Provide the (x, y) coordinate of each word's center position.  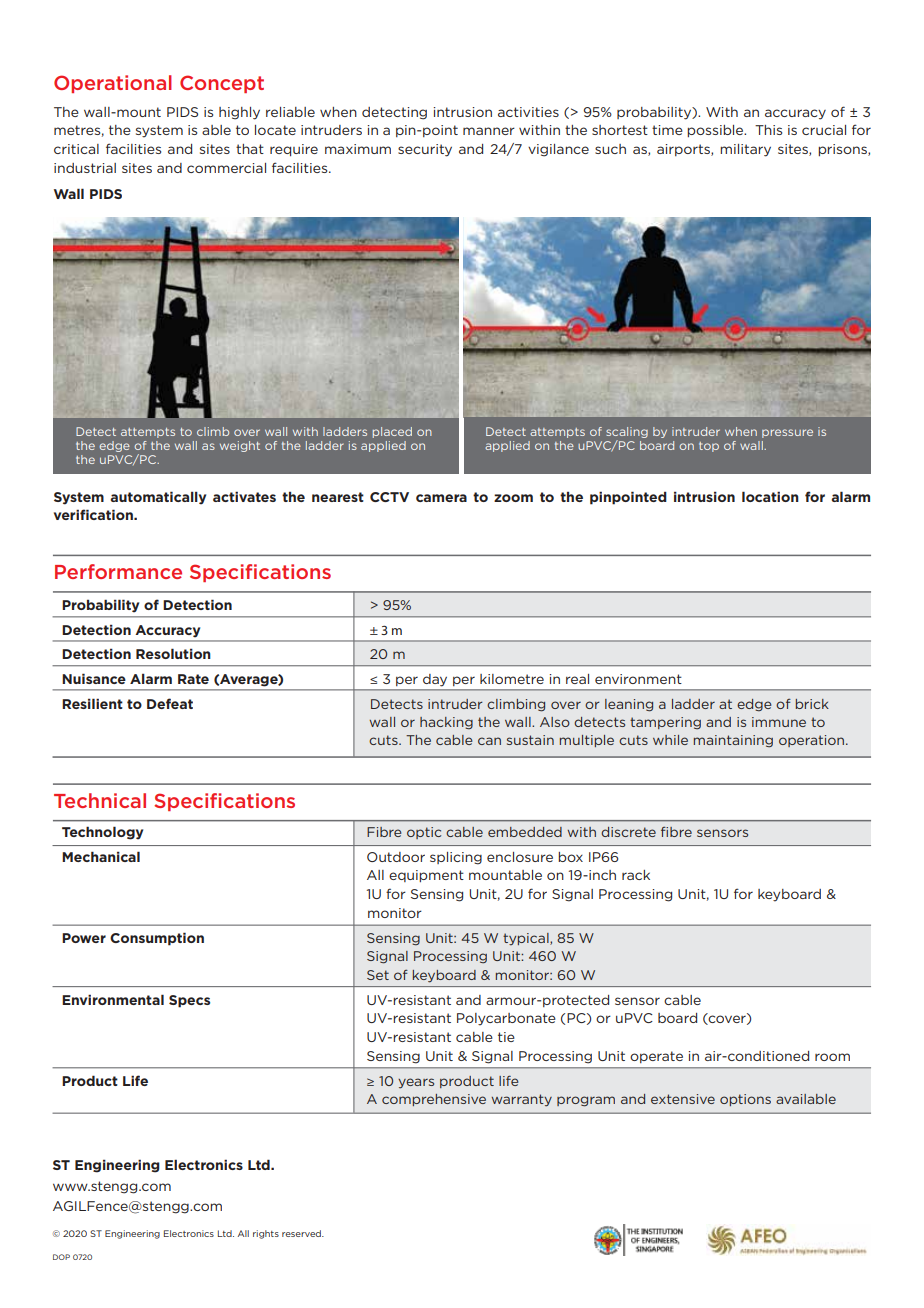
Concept (222, 84)
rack (636, 875)
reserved (302, 1233)
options (745, 1100)
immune (779, 722)
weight (240, 446)
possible (716, 131)
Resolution (173, 653)
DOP (61, 1257)
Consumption (157, 939)
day (435, 680)
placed (392, 432)
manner (489, 131)
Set (378, 975)
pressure (787, 433)
